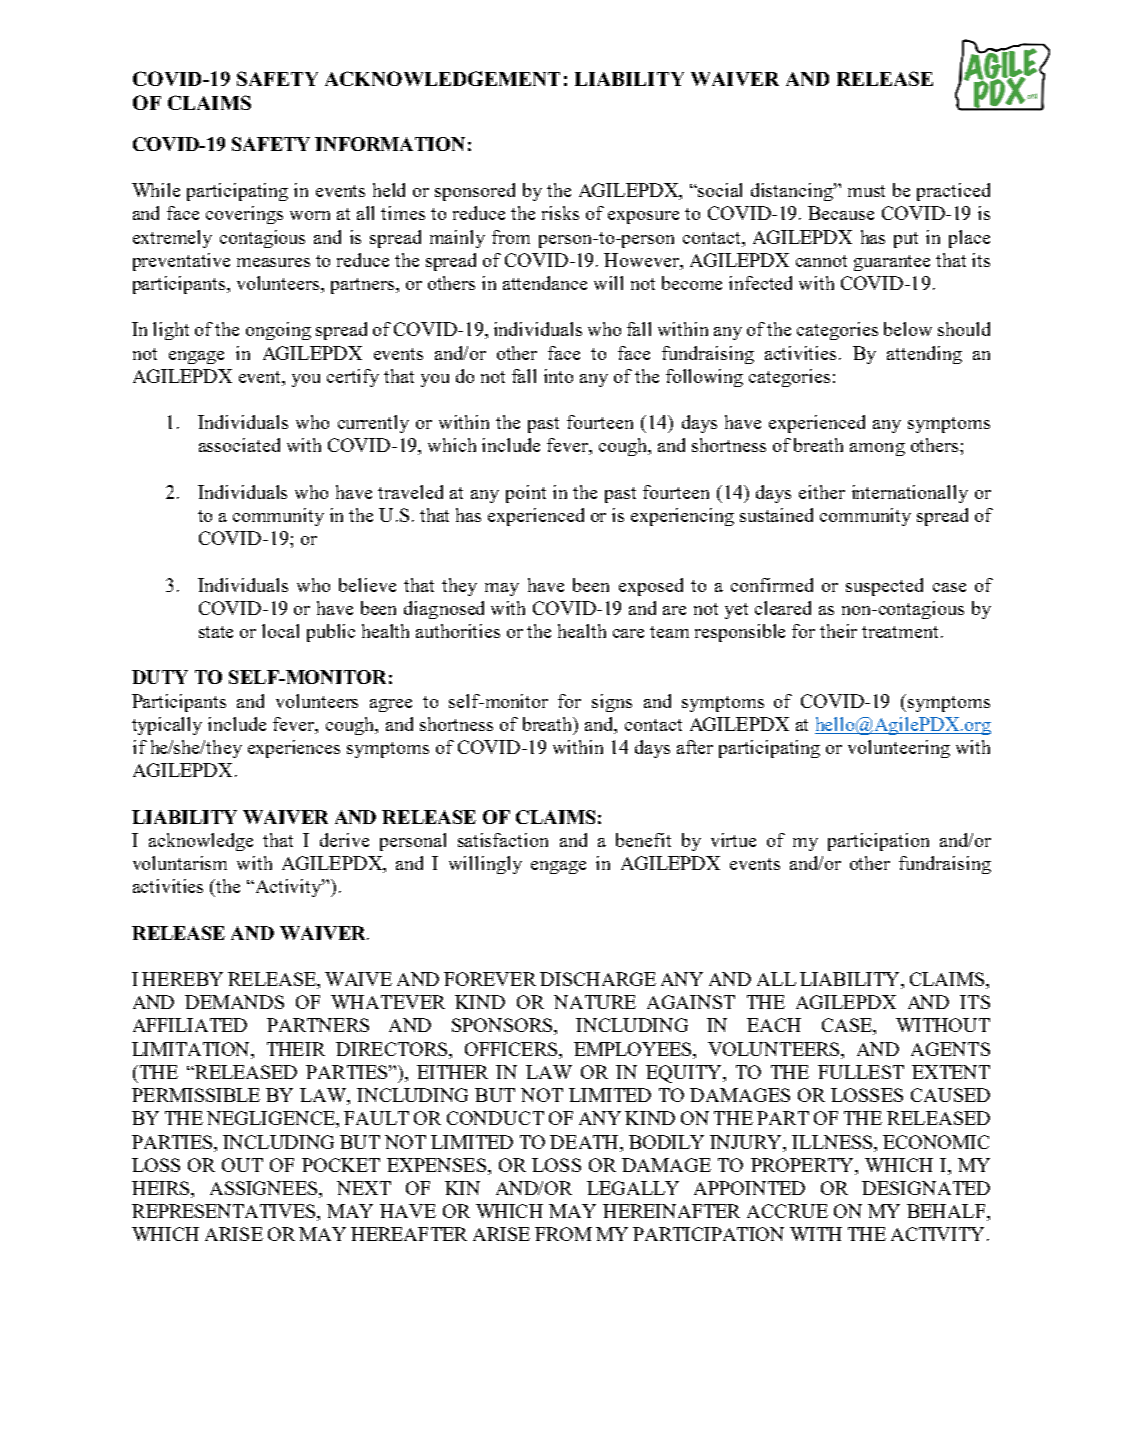 Image resolution: width=1123 pixels, height=1453 pixels. Describe the element at coordinates (560, 213) in the screenshot. I see `risks` at that location.
